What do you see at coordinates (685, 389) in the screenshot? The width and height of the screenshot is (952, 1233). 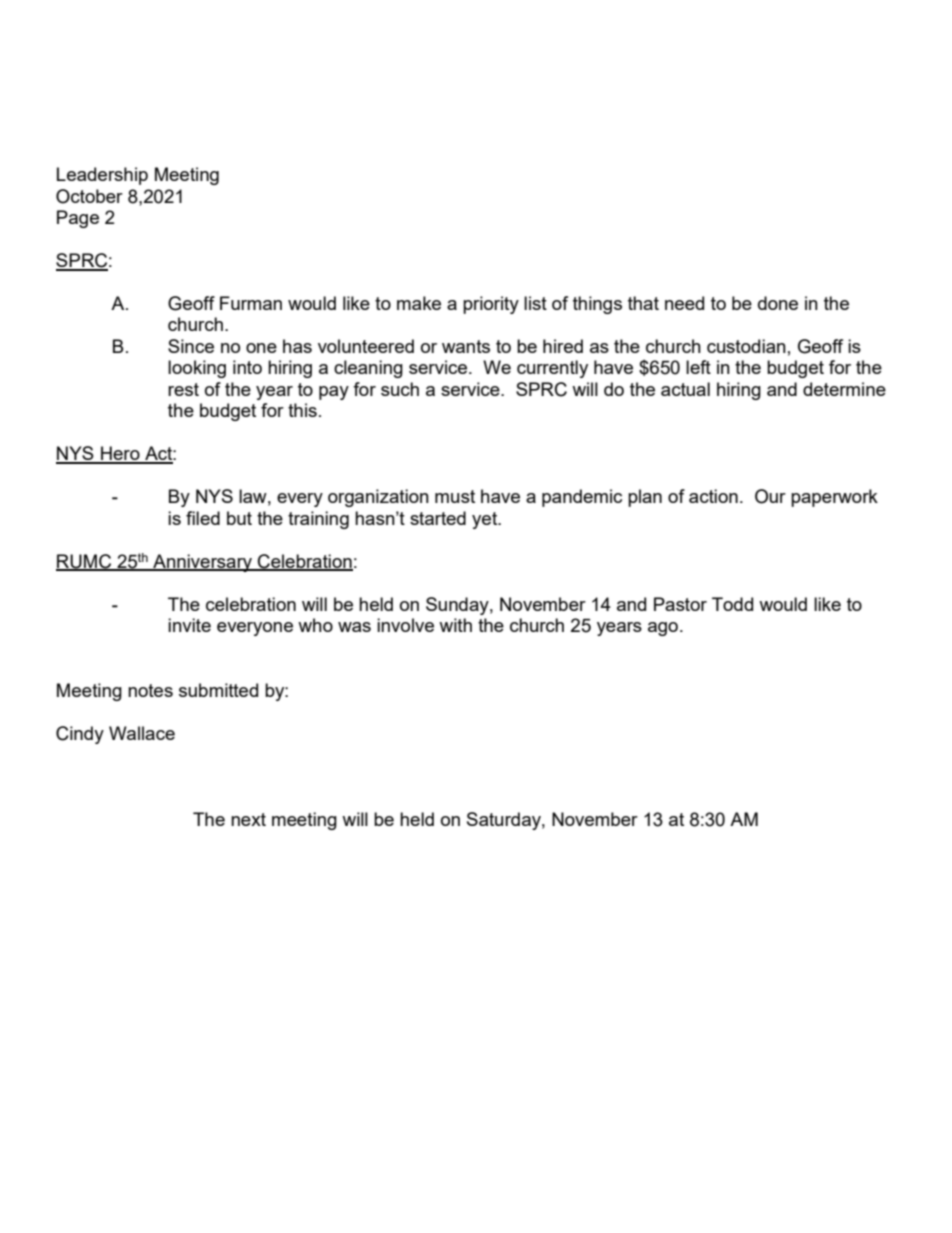 I see `actual` at bounding box center [685, 389].
